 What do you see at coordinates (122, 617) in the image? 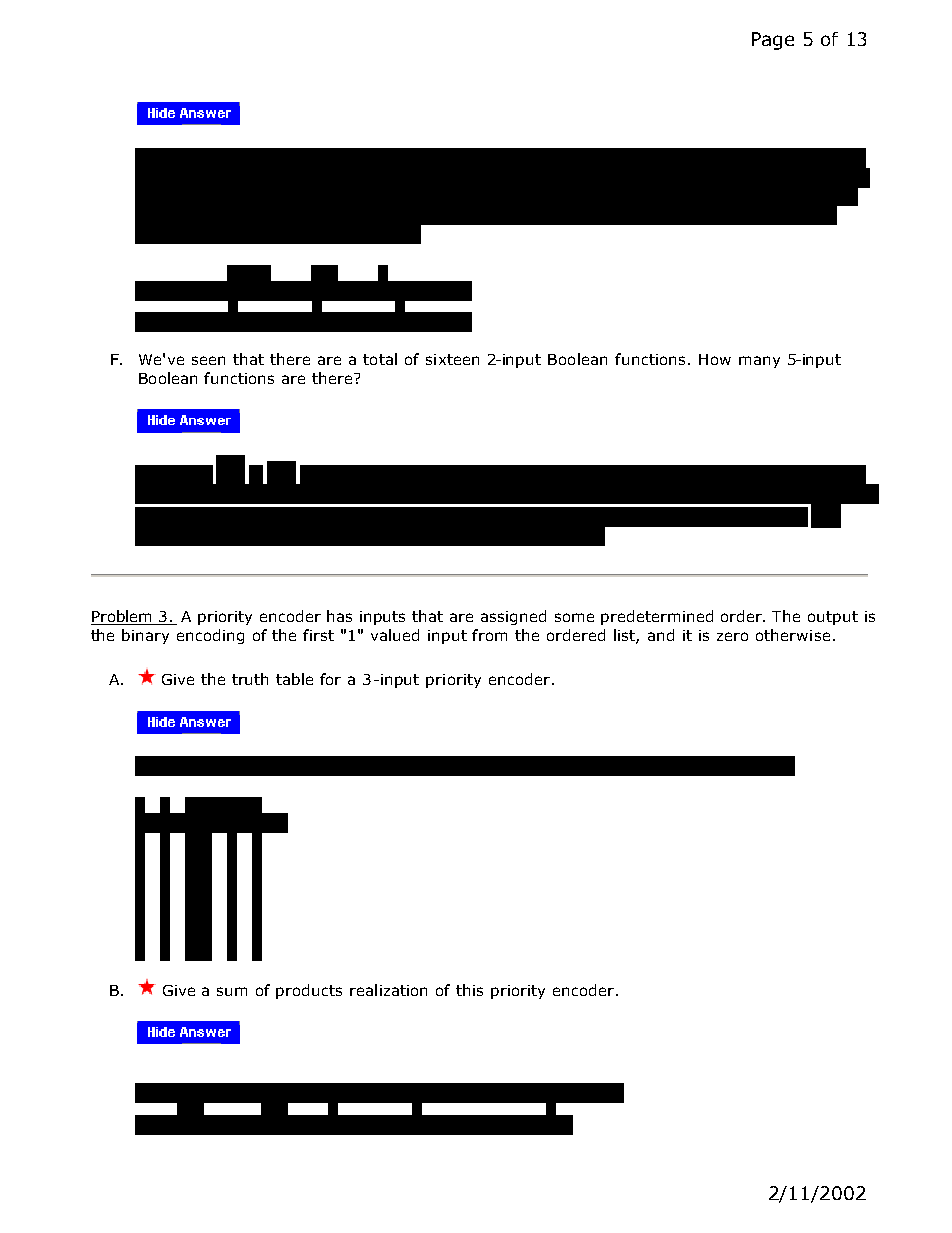
I see `Problem` at bounding box center [122, 617].
